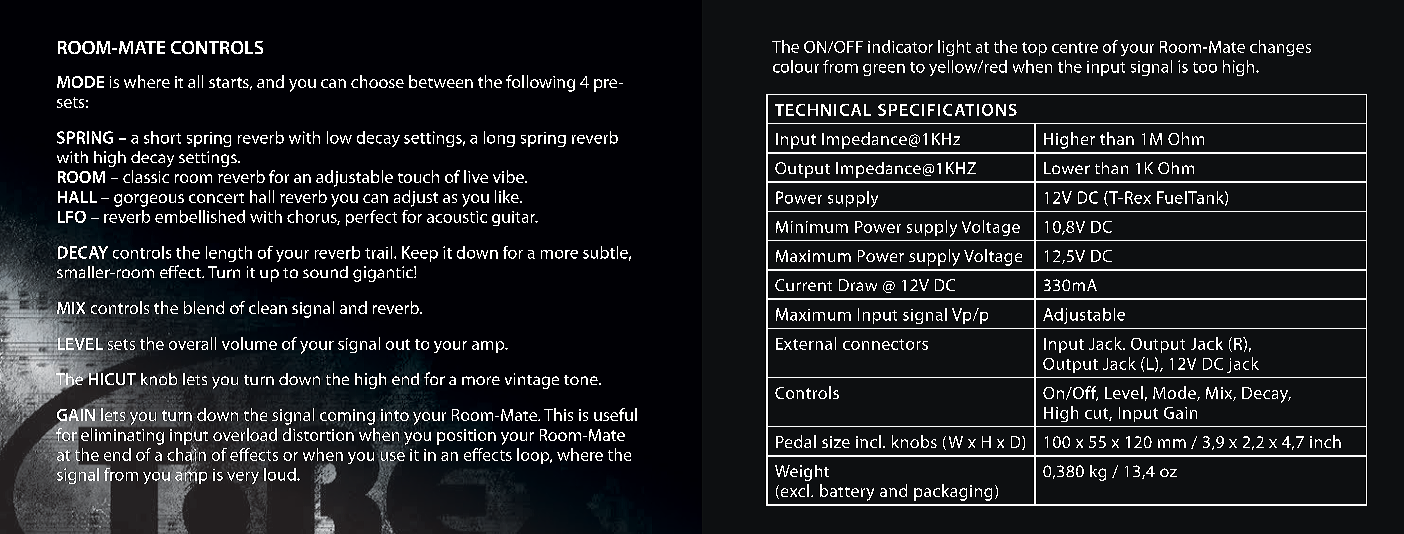 This screenshot has width=1404, height=534. Describe the element at coordinates (377, 81) in the screenshot. I see `choose` at that location.
